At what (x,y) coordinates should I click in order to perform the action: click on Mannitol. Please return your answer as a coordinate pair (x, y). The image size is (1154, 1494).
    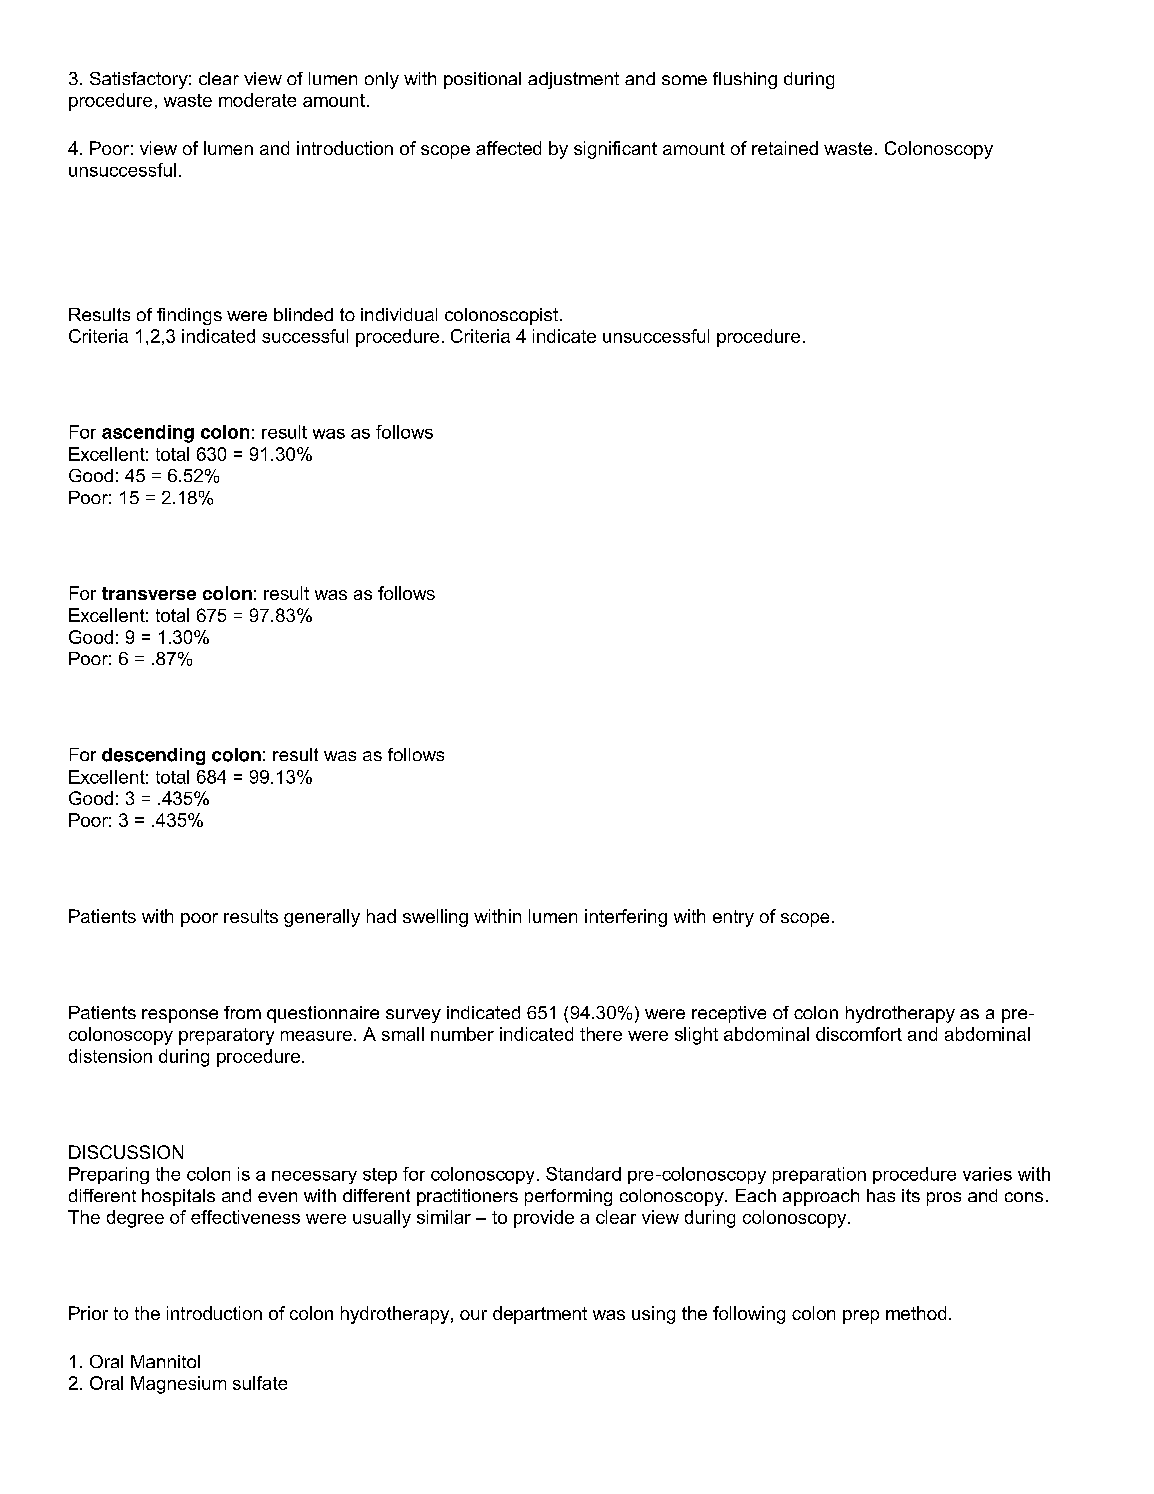
    Looking at the image, I should click on (165, 1361).
